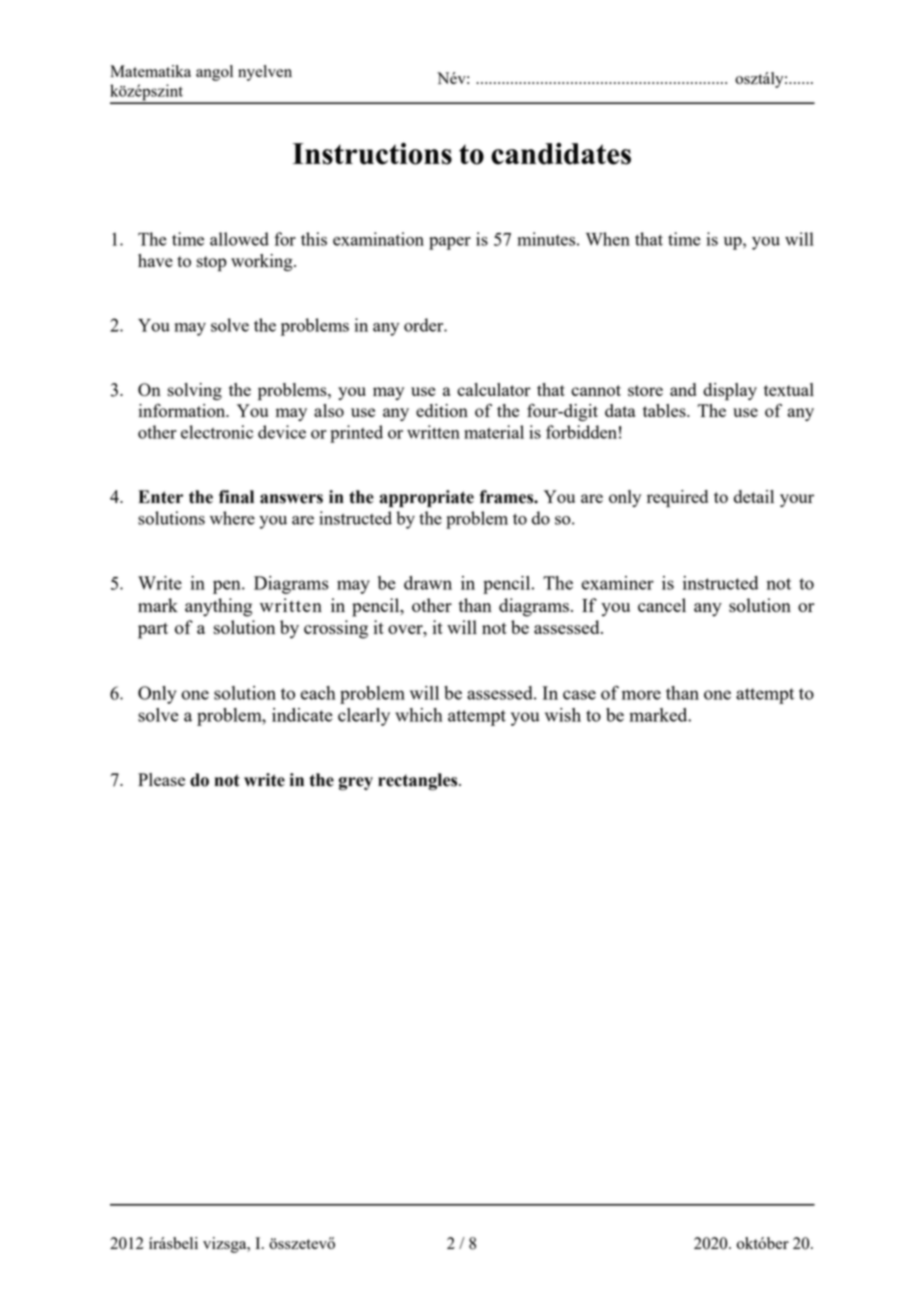 This page has height=1308, width=924. I want to click on stop, so click(212, 263).
